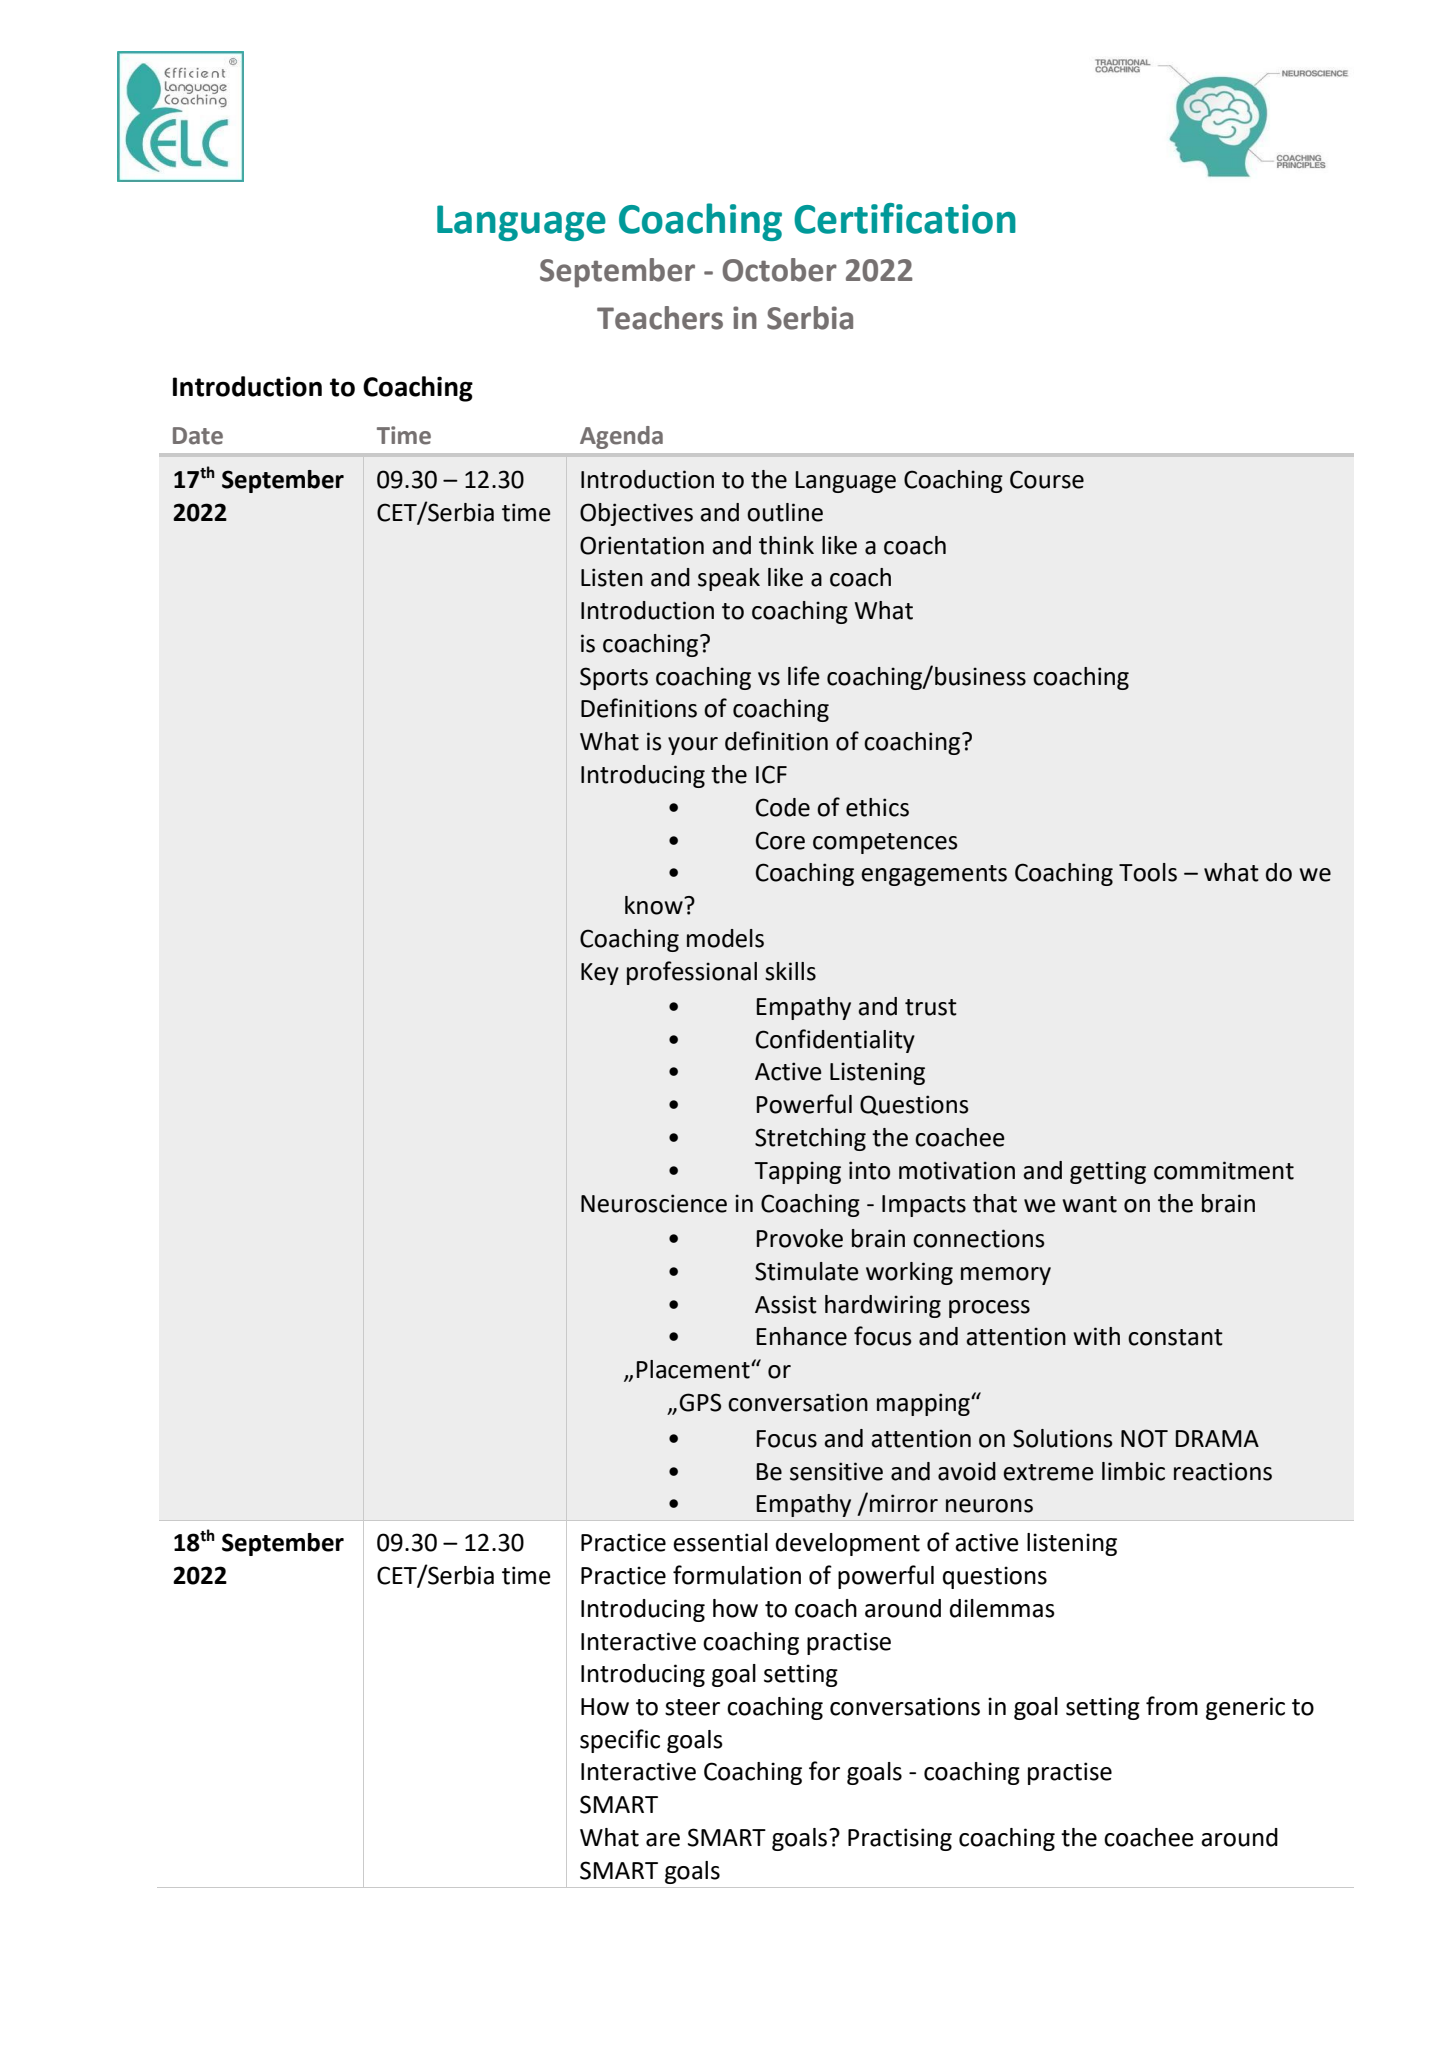  What do you see at coordinates (779, 270) in the screenshot?
I see `October` at bounding box center [779, 270].
